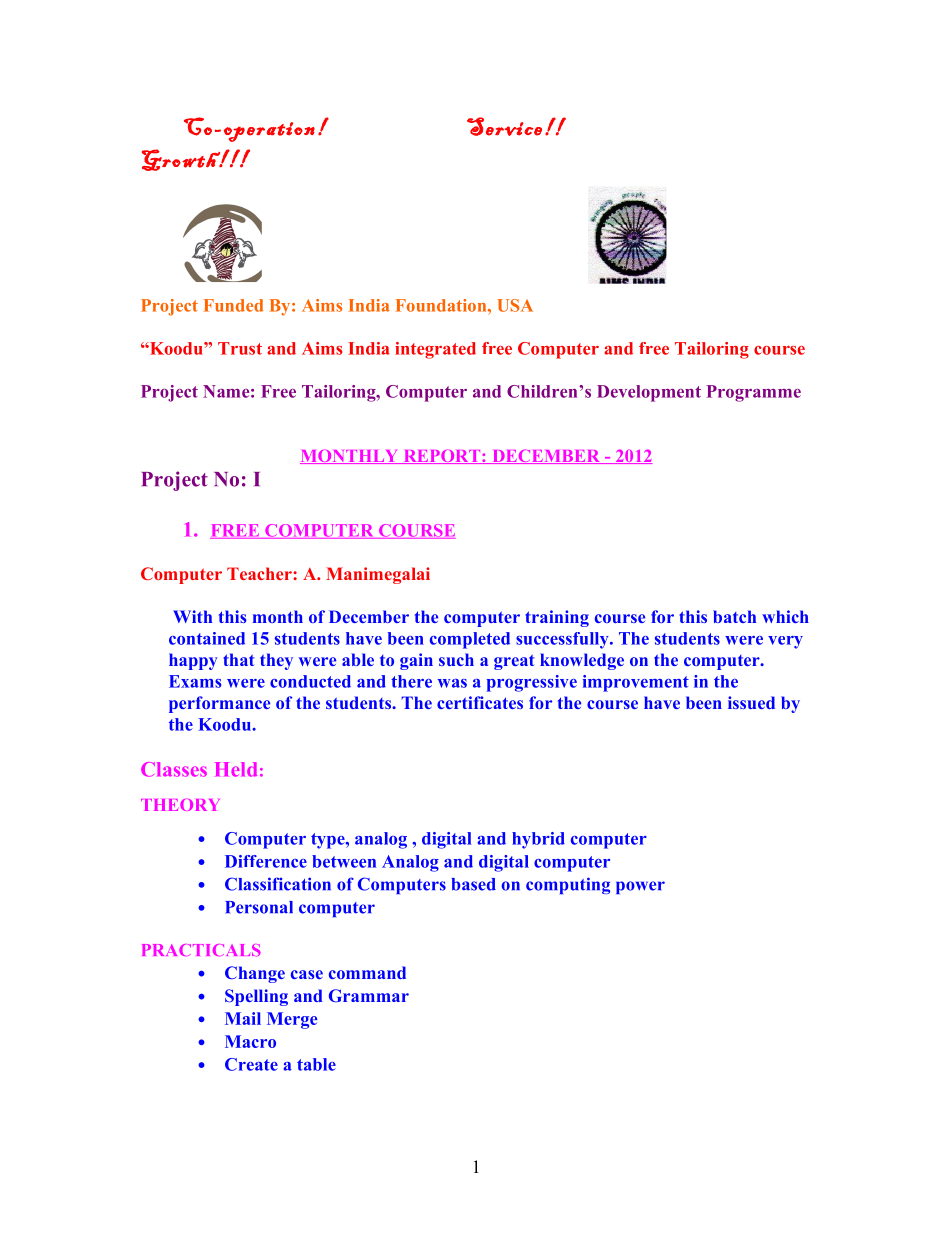 The height and width of the screenshot is (1233, 952). Describe the element at coordinates (640, 887) in the screenshot. I see `power` at that location.
